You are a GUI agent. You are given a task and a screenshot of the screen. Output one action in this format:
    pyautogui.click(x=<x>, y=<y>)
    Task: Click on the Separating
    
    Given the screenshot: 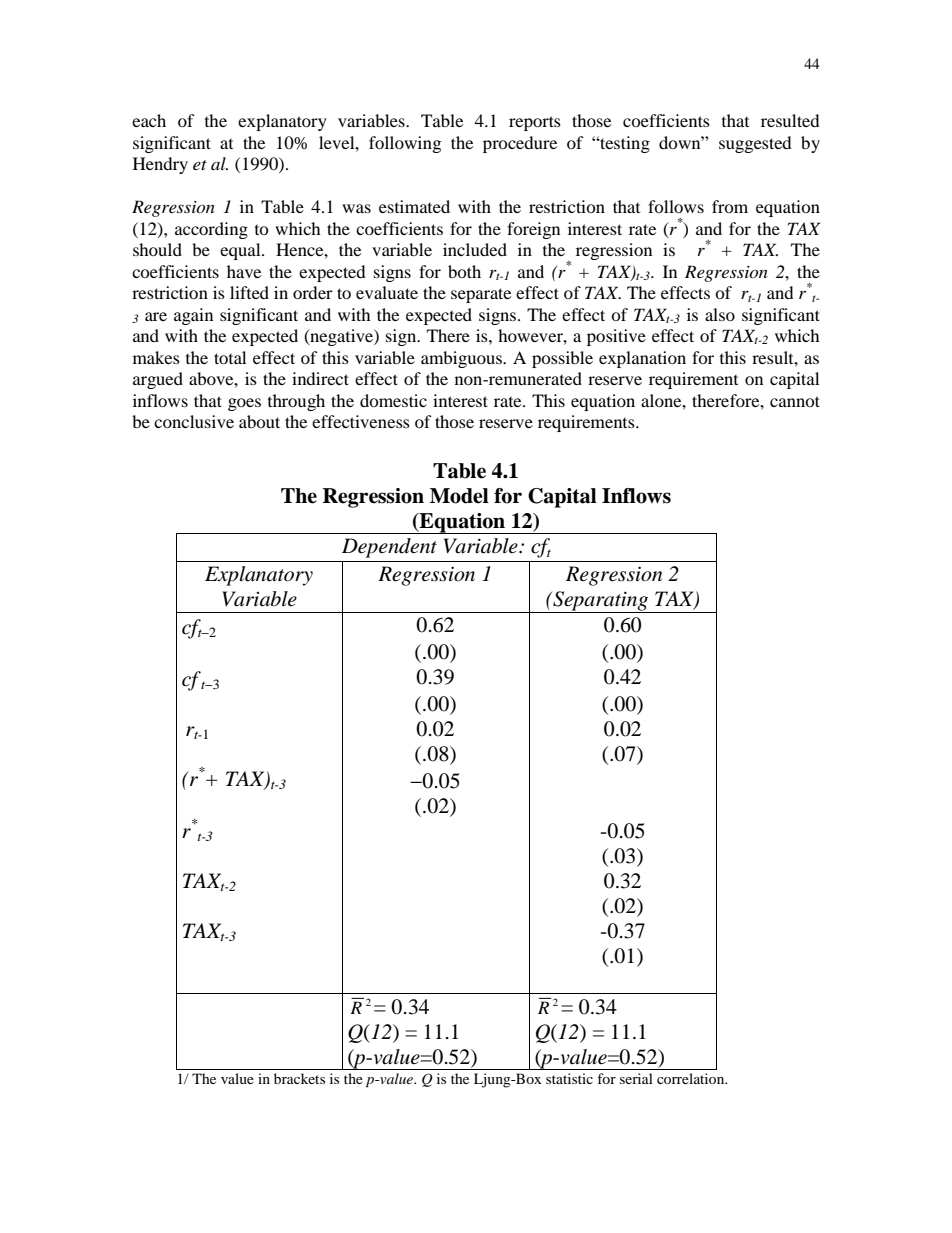 What is the action you would take?
    pyautogui.click(x=601, y=602)
